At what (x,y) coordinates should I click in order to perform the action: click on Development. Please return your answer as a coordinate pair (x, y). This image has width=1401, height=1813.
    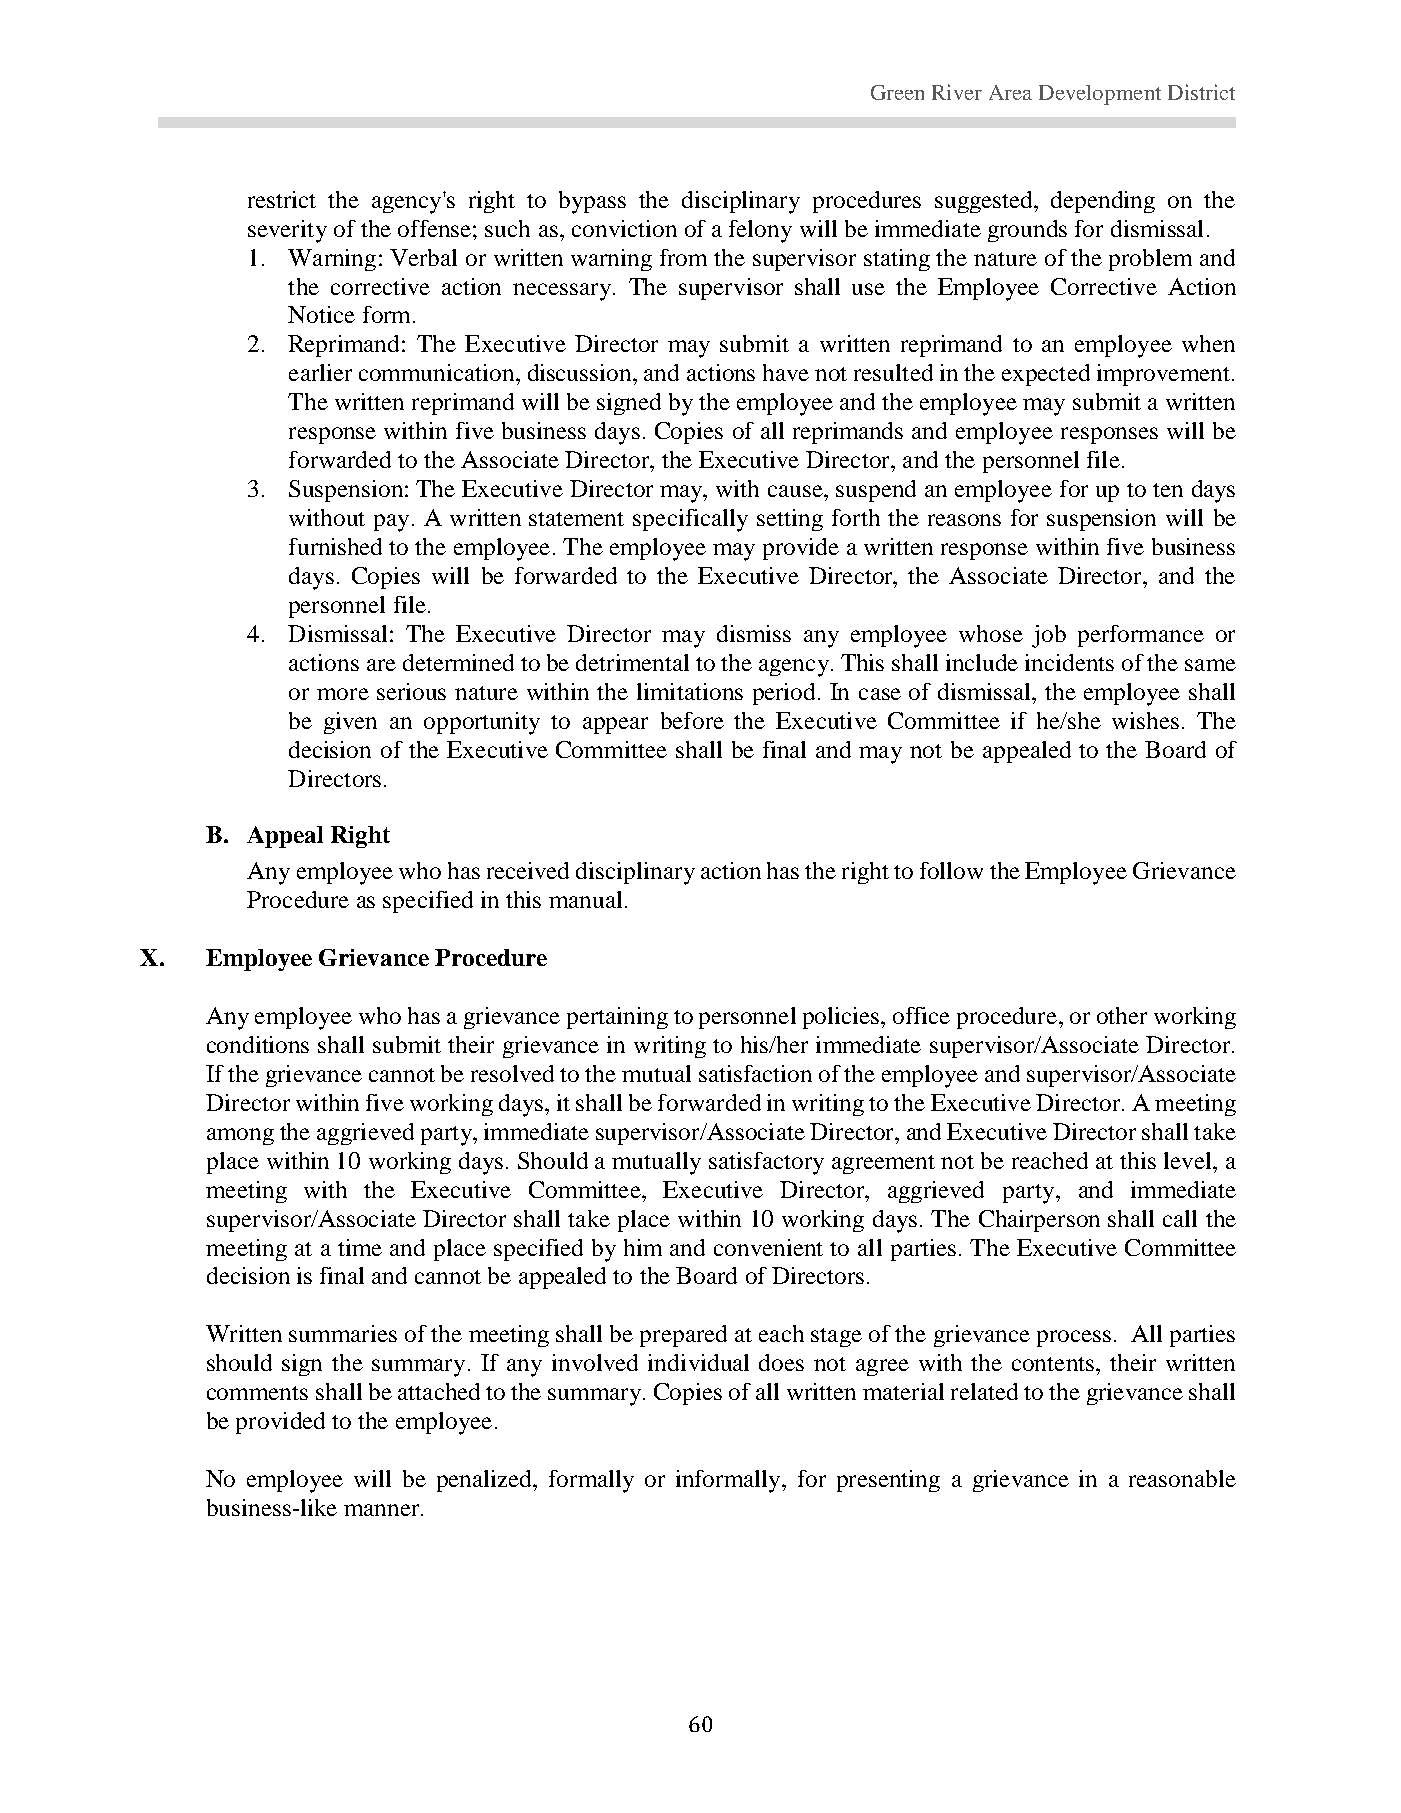
    Looking at the image, I should click on (1100, 95).
